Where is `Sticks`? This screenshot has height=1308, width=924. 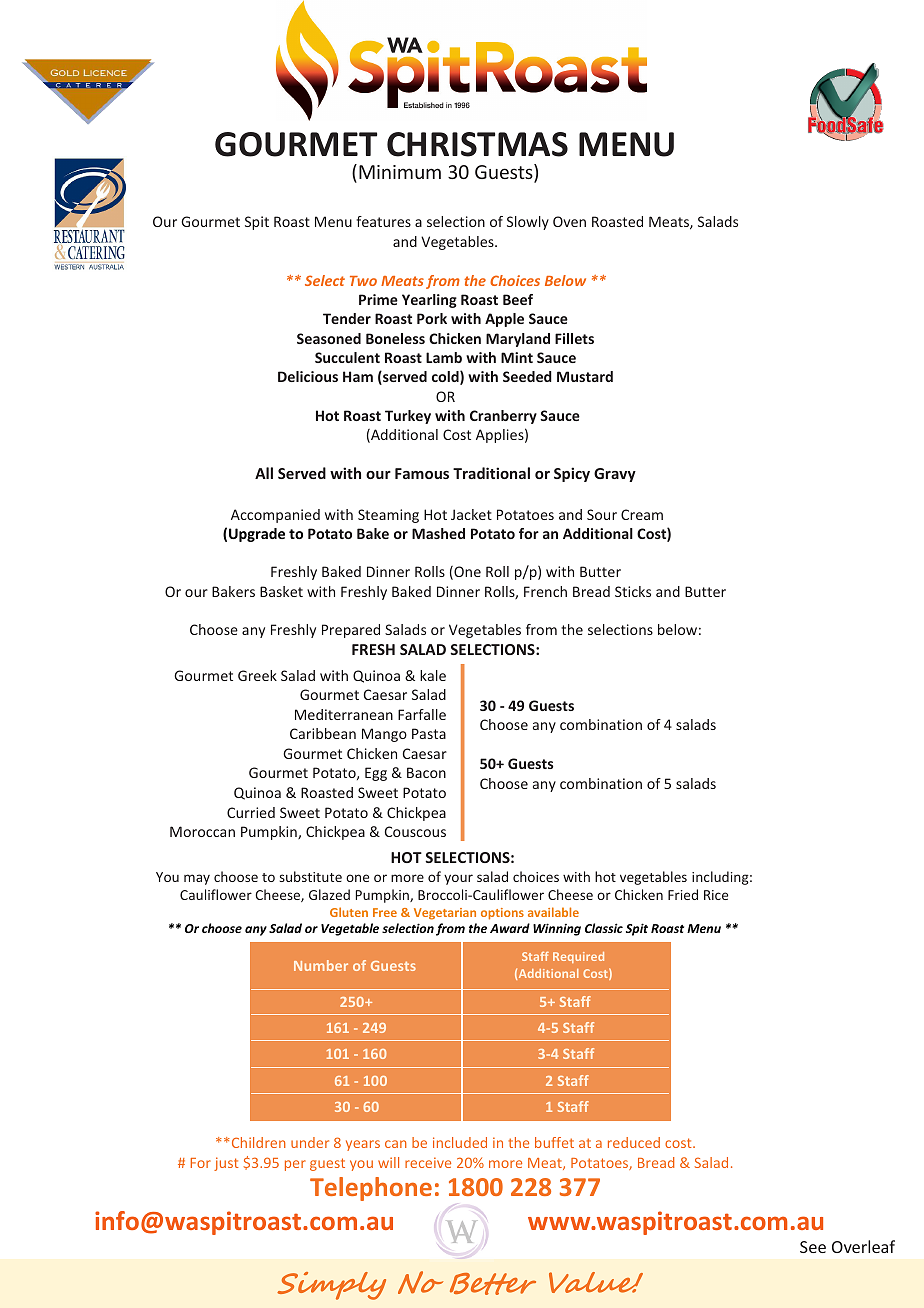
Sticks is located at coordinates (633, 591).
